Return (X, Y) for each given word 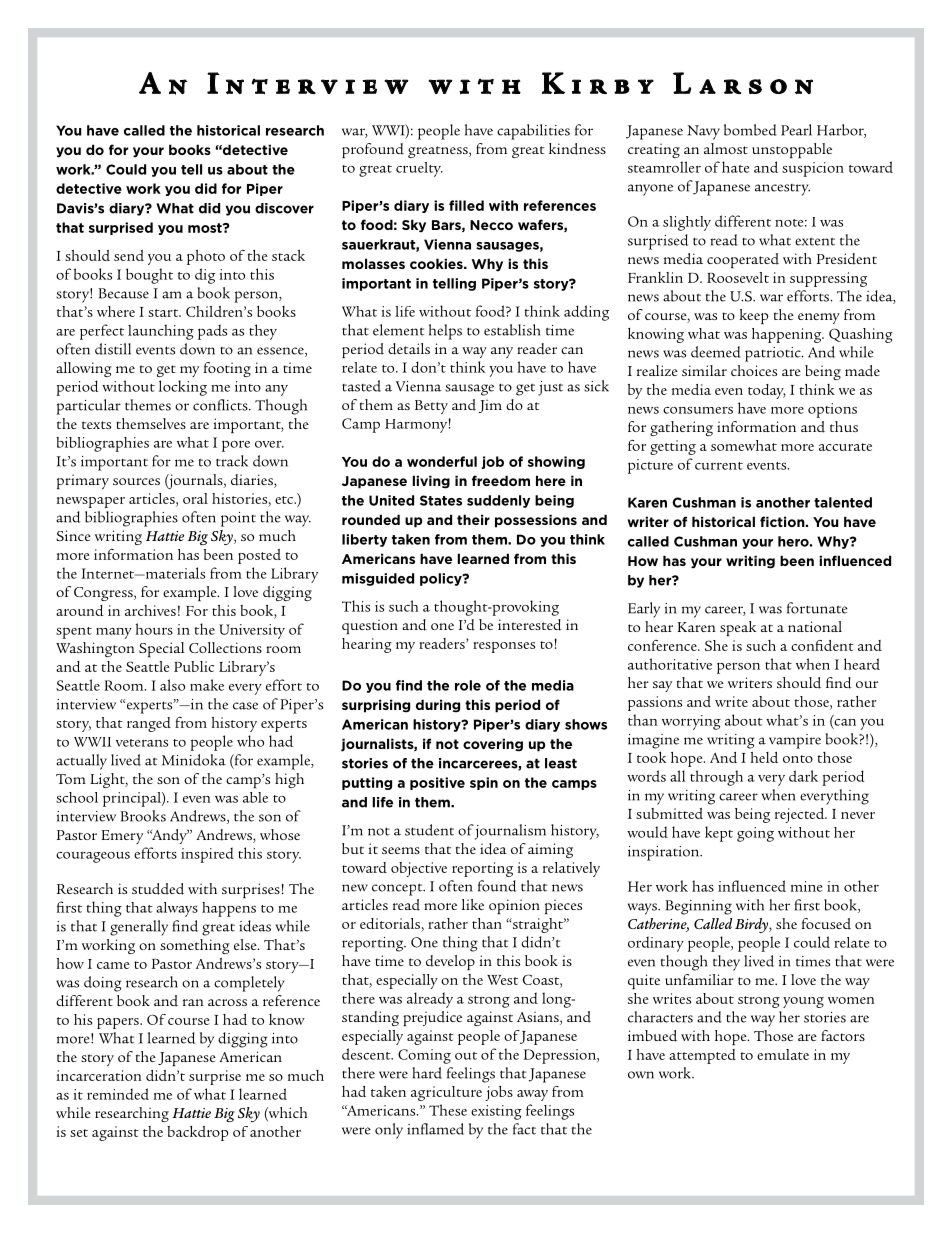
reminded (118, 1094)
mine (806, 886)
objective (419, 869)
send (129, 255)
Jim (490, 406)
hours (154, 629)
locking (183, 388)
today (767, 391)
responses (504, 647)
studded (158, 889)
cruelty (419, 169)
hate (735, 167)
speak (738, 628)
